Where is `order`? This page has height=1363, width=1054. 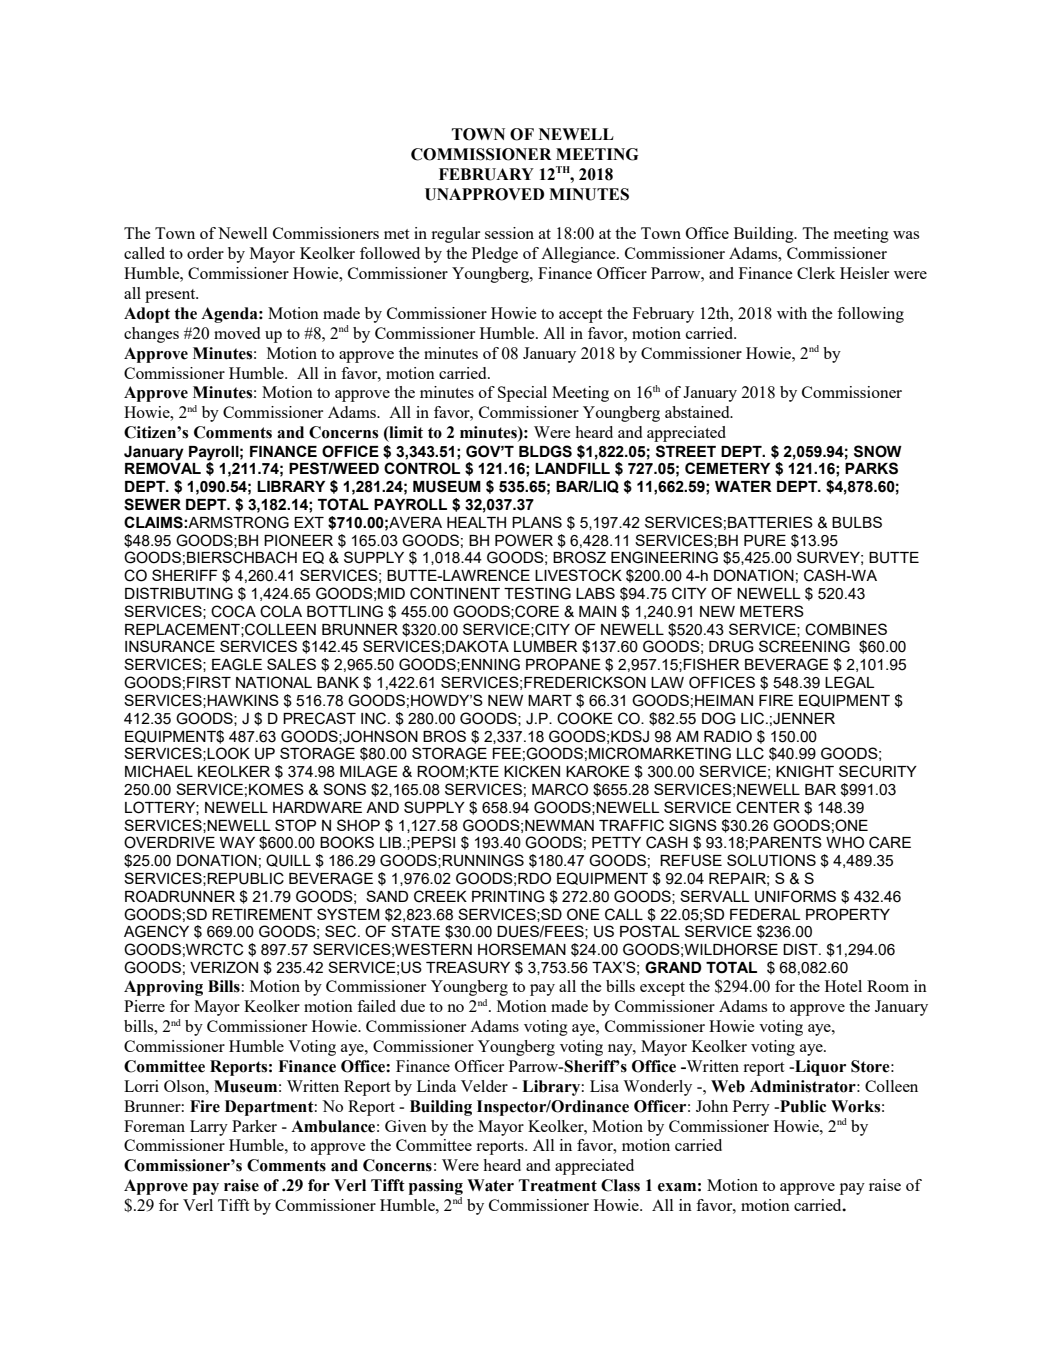 order is located at coordinates (205, 253).
